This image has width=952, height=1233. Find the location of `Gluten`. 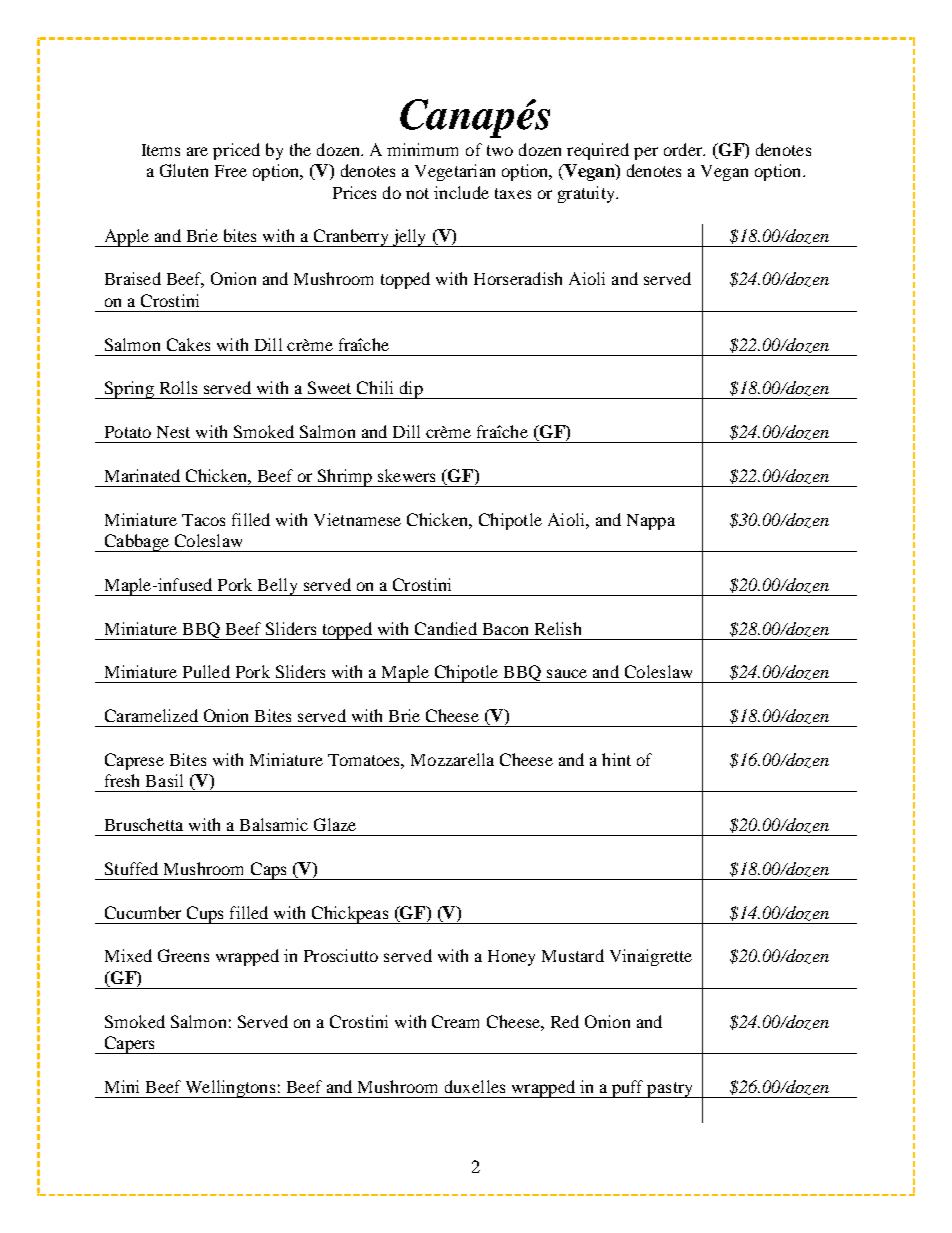

Gluten is located at coordinates (184, 170).
